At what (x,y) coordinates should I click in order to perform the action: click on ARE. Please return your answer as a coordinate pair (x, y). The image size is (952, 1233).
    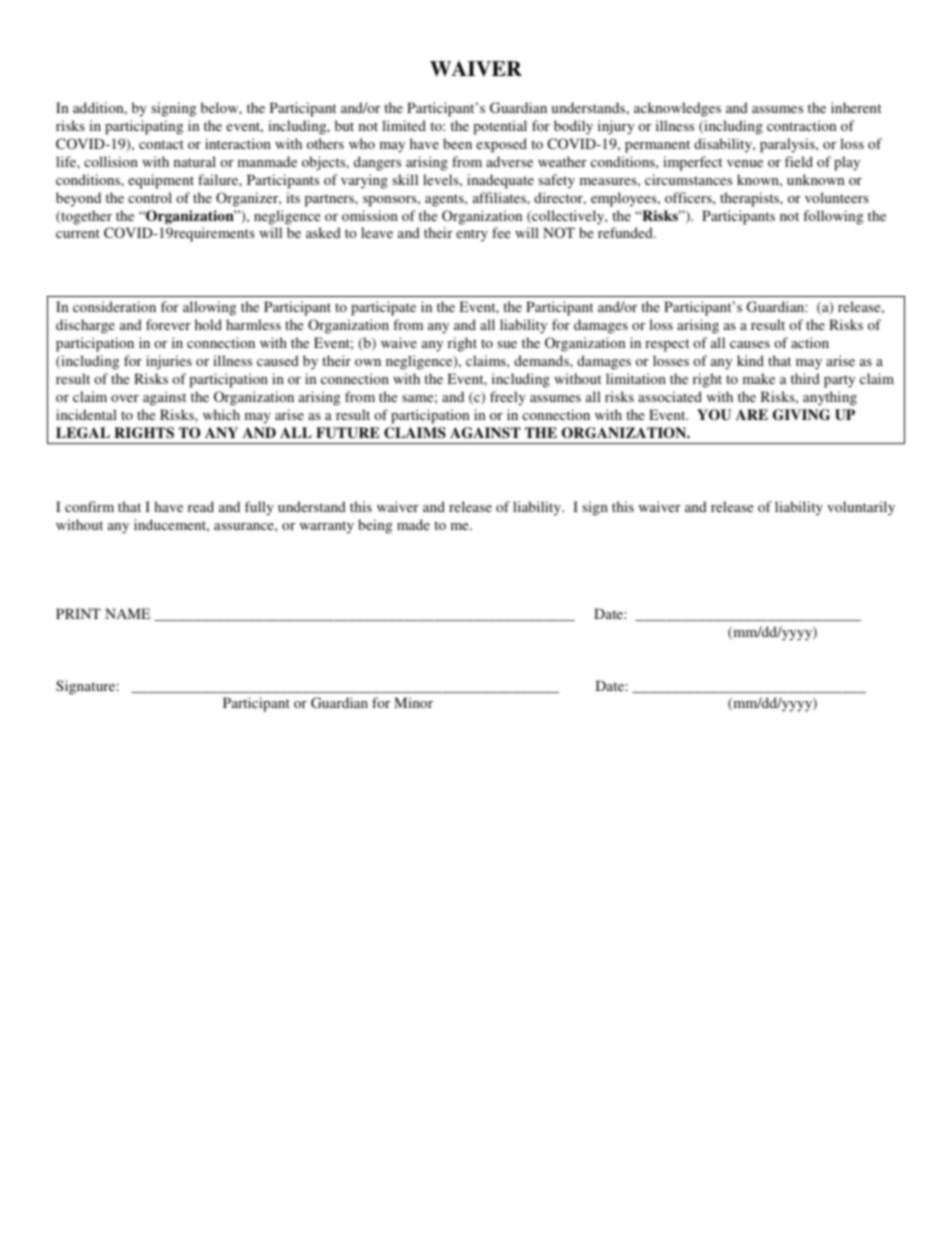
    Looking at the image, I should click on (752, 414).
